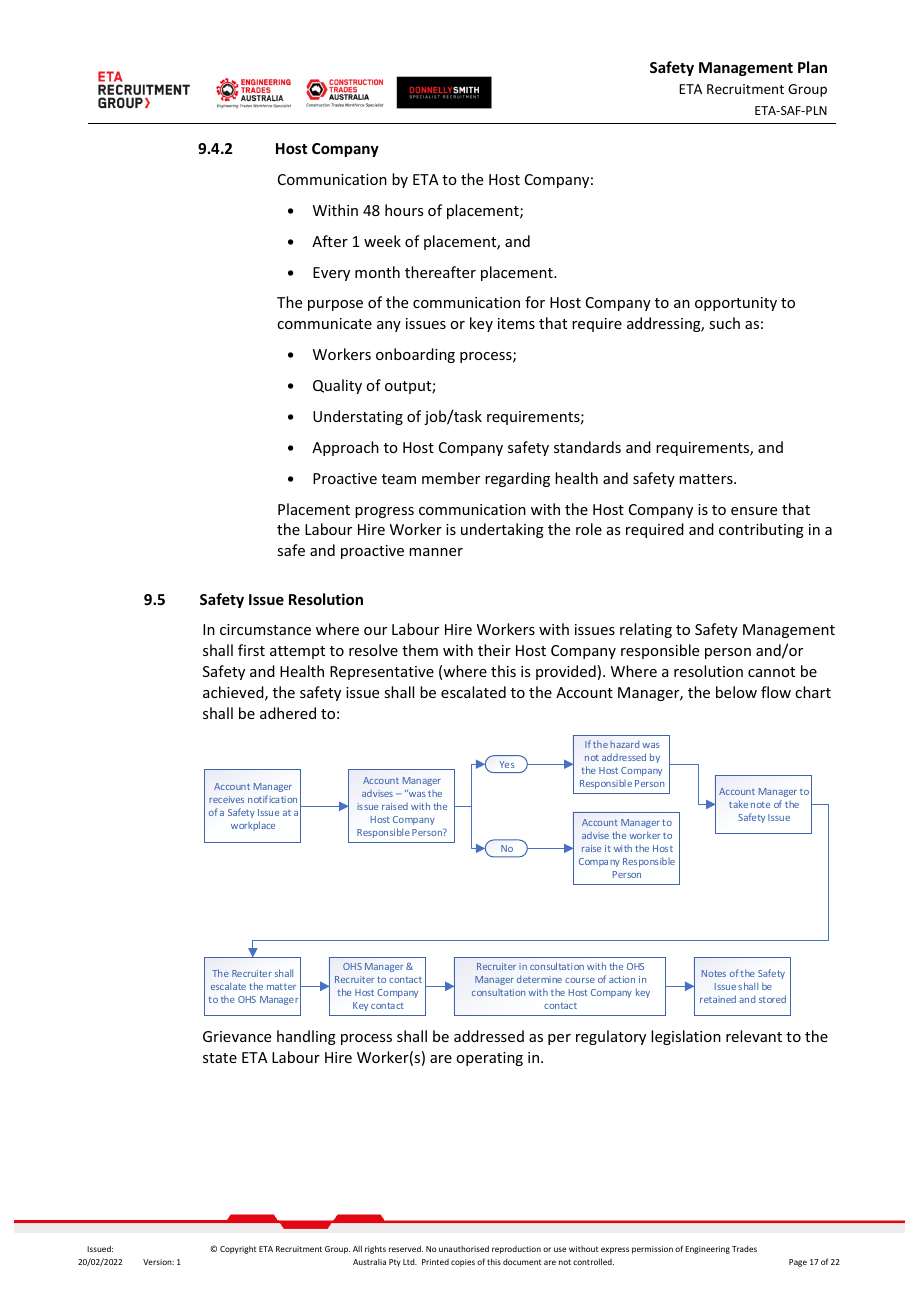 This screenshot has width=924, height=1308. Describe the element at coordinates (238, 1250) in the screenshot. I see `Copyright` at that location.
